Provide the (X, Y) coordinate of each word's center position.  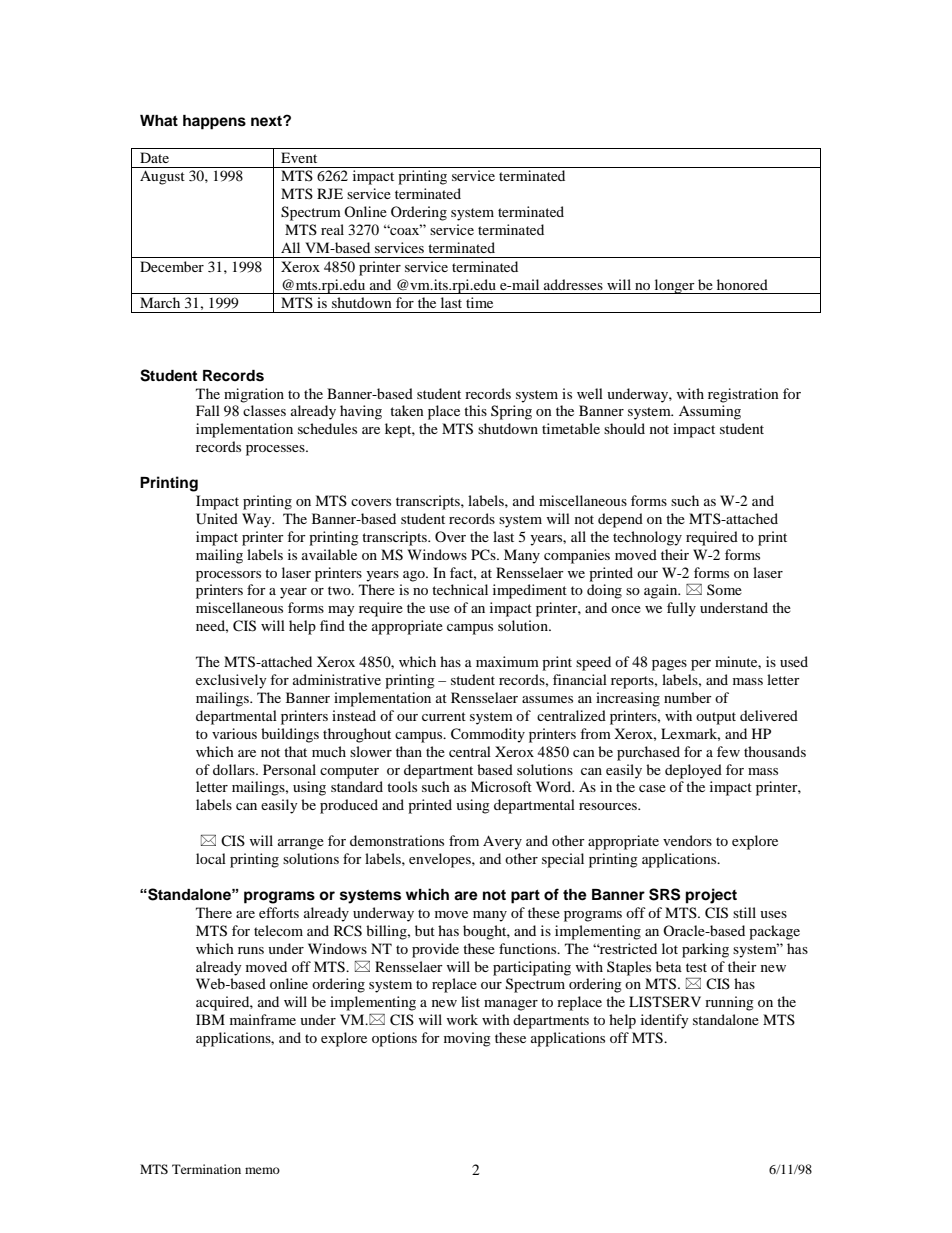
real (332, 229)
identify (665, 1021)
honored (742, 284)
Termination (206, 1169)
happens (214, 122)
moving (467, 1039)
